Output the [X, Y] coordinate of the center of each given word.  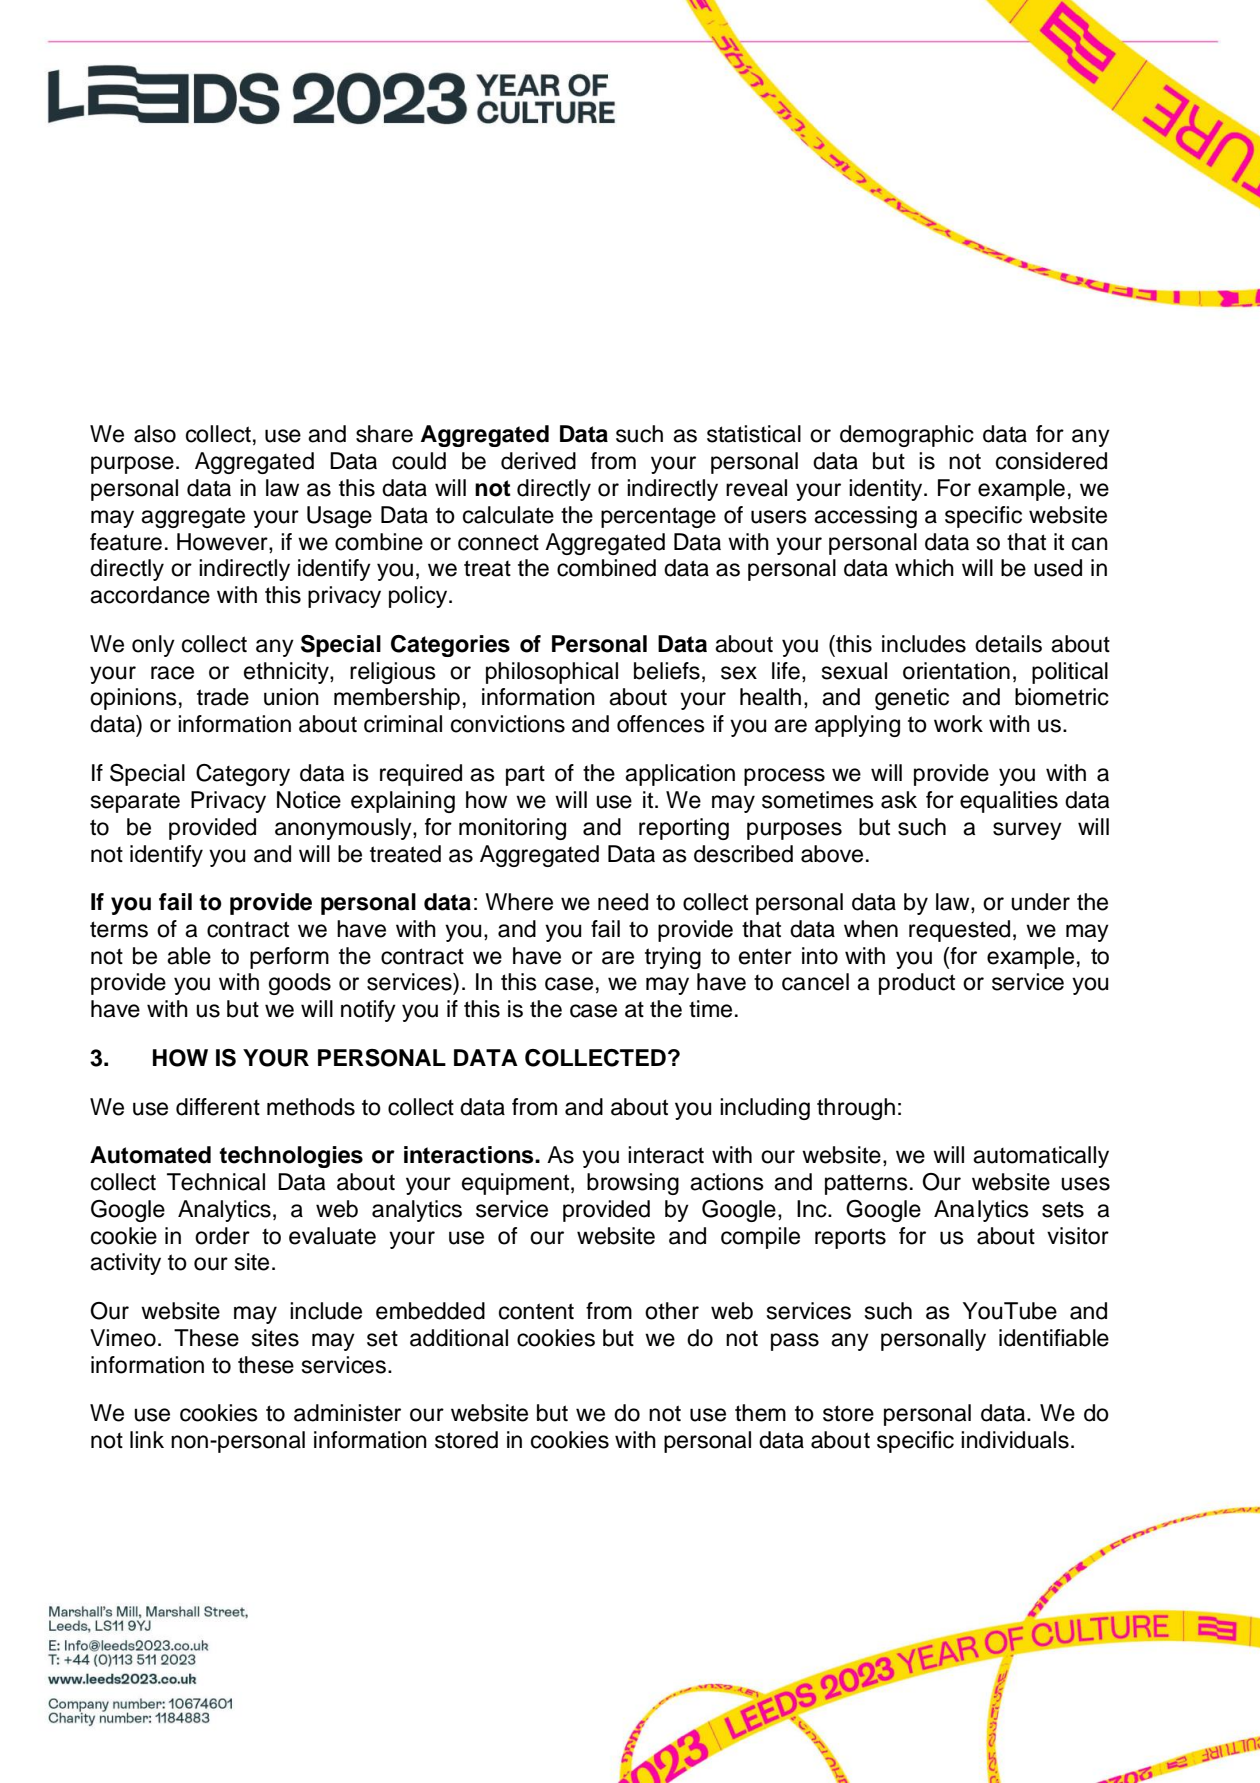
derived [538, 461]
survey [1027, 831]
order [222, 1236]
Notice [309, 800]
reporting [684, 829]
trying [673, 958]
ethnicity [287, 673]
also [155, 434]
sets [1063, 1210]
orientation [956, 671]
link [147, 1439]
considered [1051, 461]
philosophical [552, 673]
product [917, 984]
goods [300, 984]
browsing [633, 1184]
